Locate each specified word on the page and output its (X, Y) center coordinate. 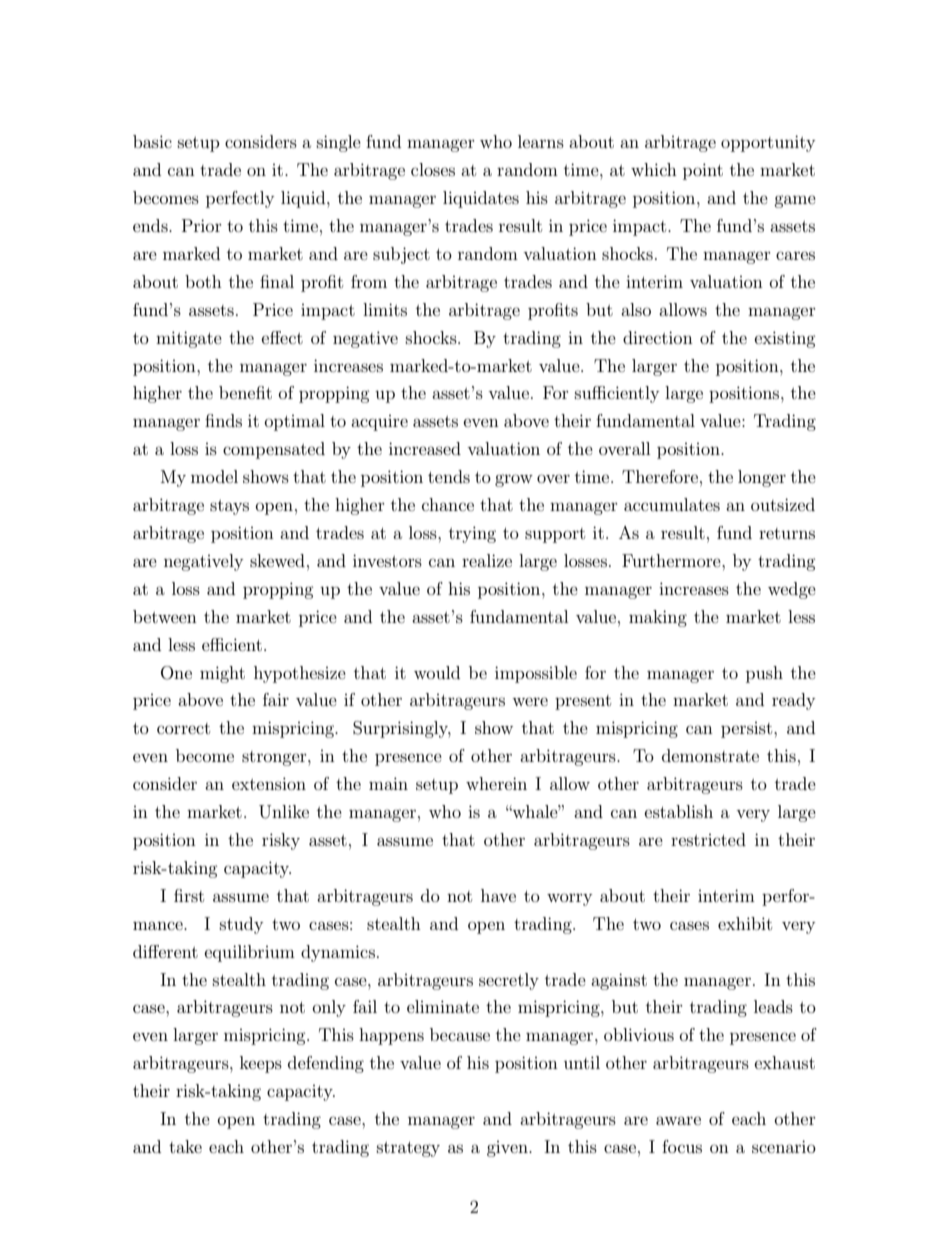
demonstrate (710, 755)
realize (487, 560)
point (703, 171)
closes (433, 169)
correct (183, 728)
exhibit (745, 923)
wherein (496, 783)
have (498, 895)
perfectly (240, 199)
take (185, 1146)
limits (385, 309)
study (241, 925)
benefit (245, 392)
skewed (277, 560)
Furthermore (672, 560)
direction (658, 337)
